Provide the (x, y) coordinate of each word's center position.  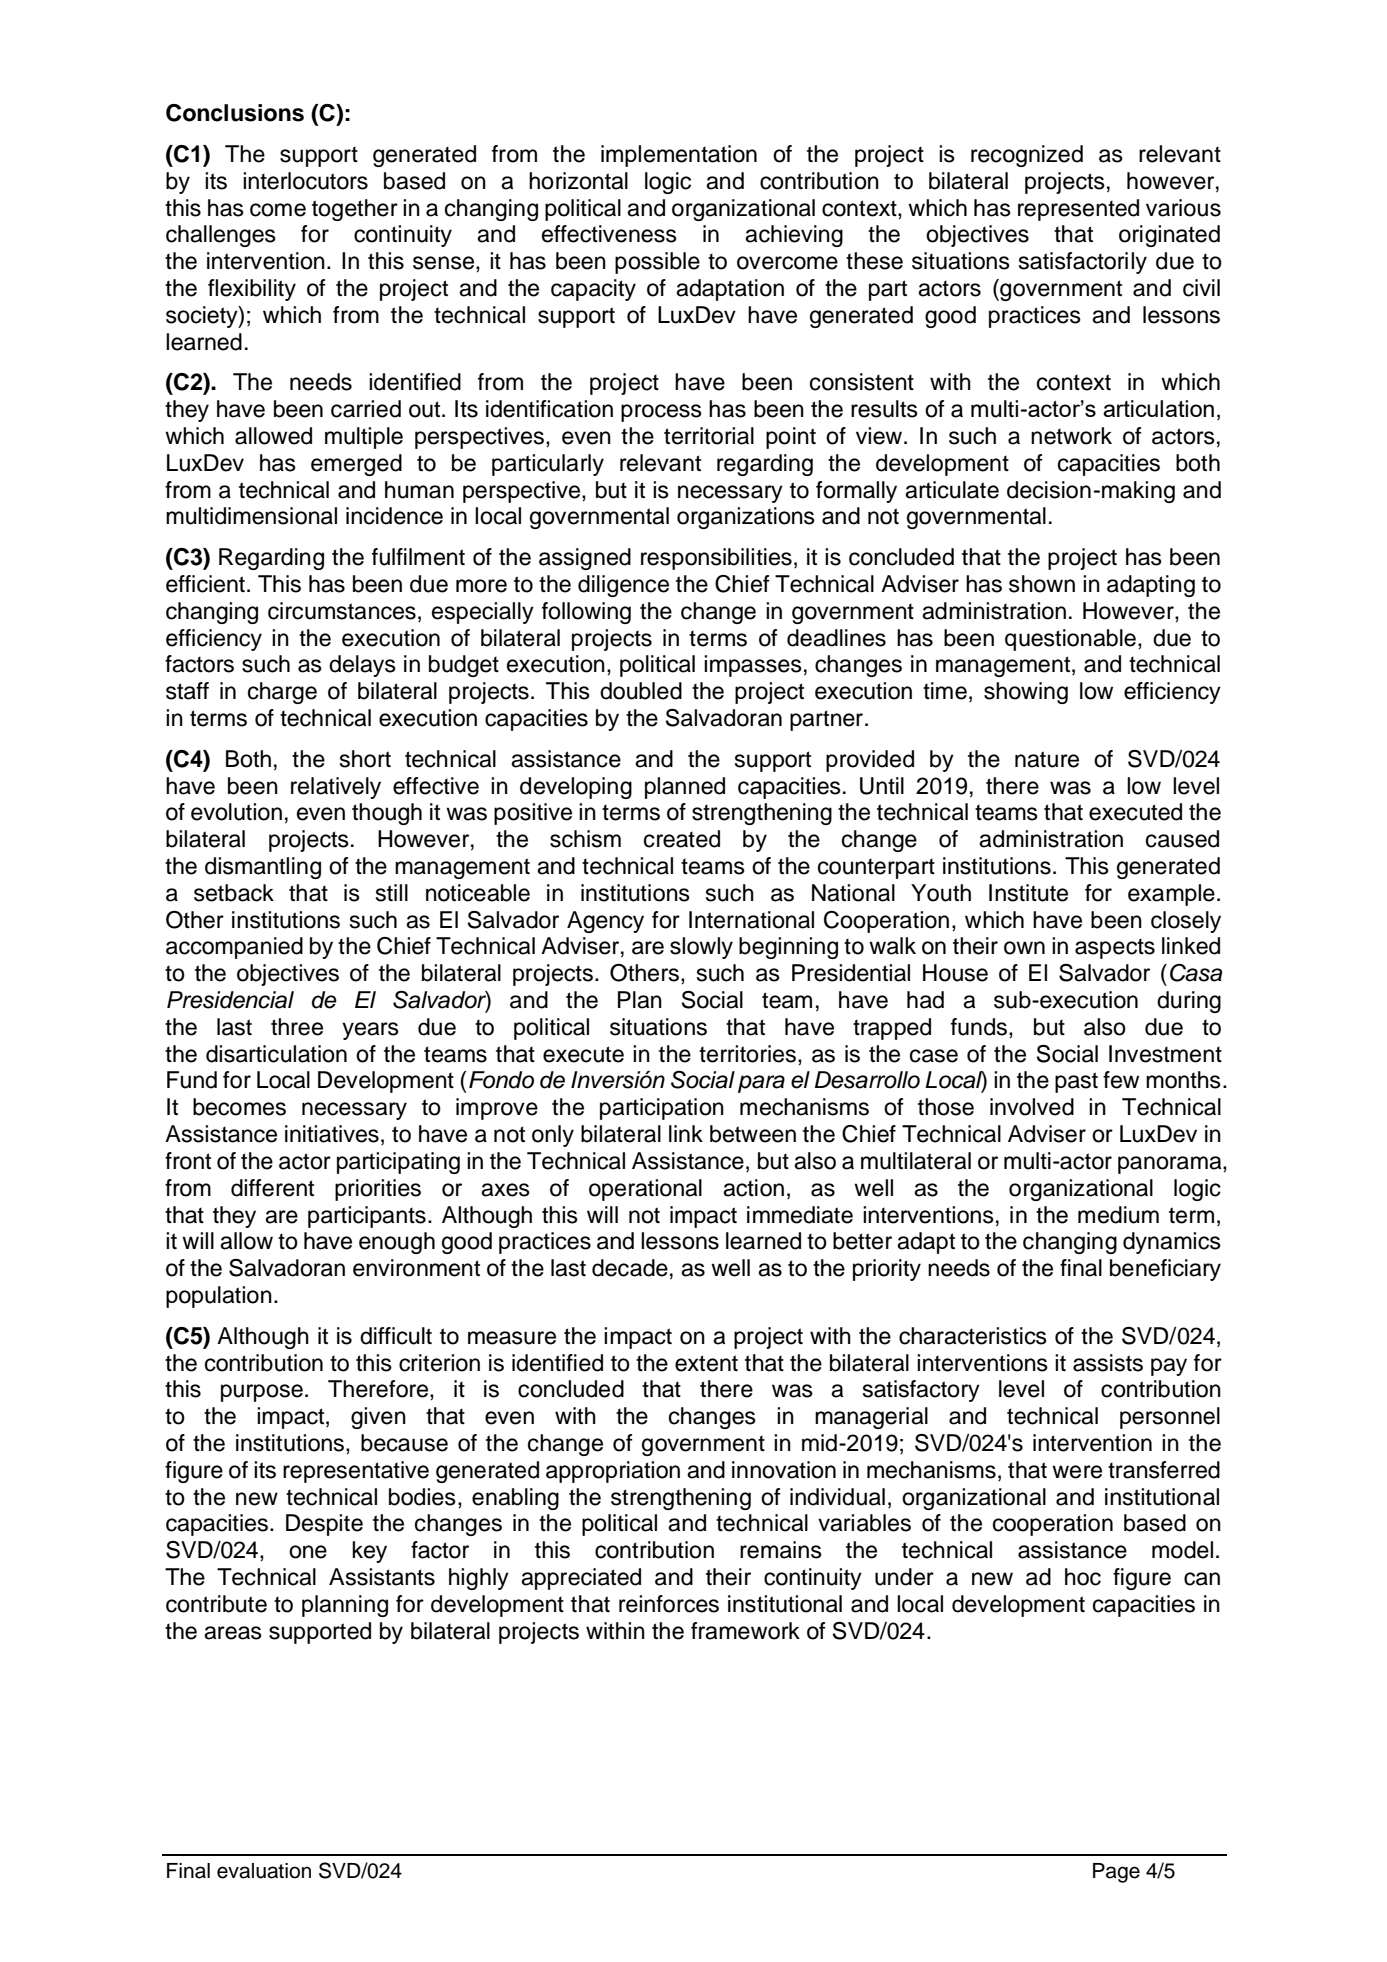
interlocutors (305, 181)
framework (745, 1631)
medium (1118, 1215)
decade (630, 1268)
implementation (679, 156)
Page (1116, 1873)
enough (397, 1243)
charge (282, 693)
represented (1078, 210)
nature (1047, 759)
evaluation (264, 1871)
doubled (641, 691)
